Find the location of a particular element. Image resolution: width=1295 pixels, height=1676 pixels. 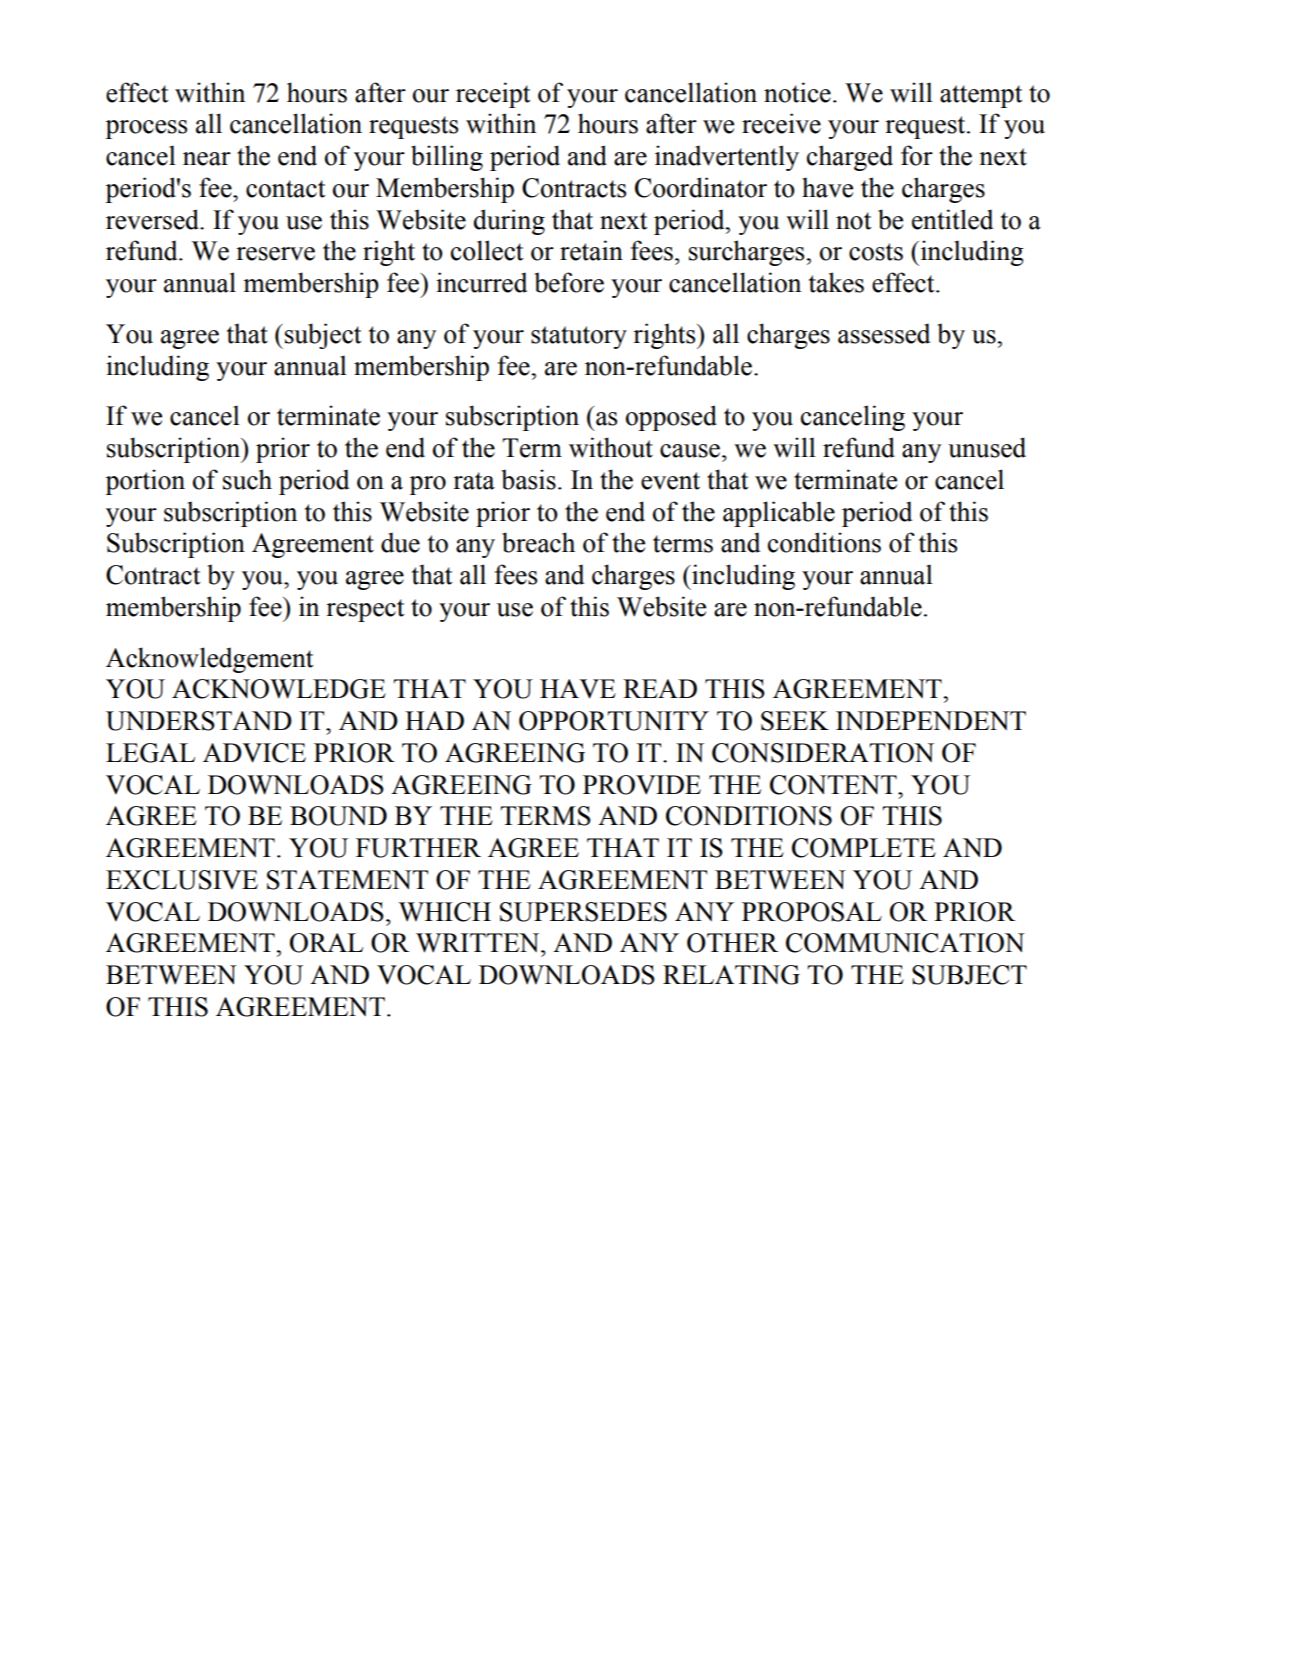

near is located at coordinates (207, 159).
